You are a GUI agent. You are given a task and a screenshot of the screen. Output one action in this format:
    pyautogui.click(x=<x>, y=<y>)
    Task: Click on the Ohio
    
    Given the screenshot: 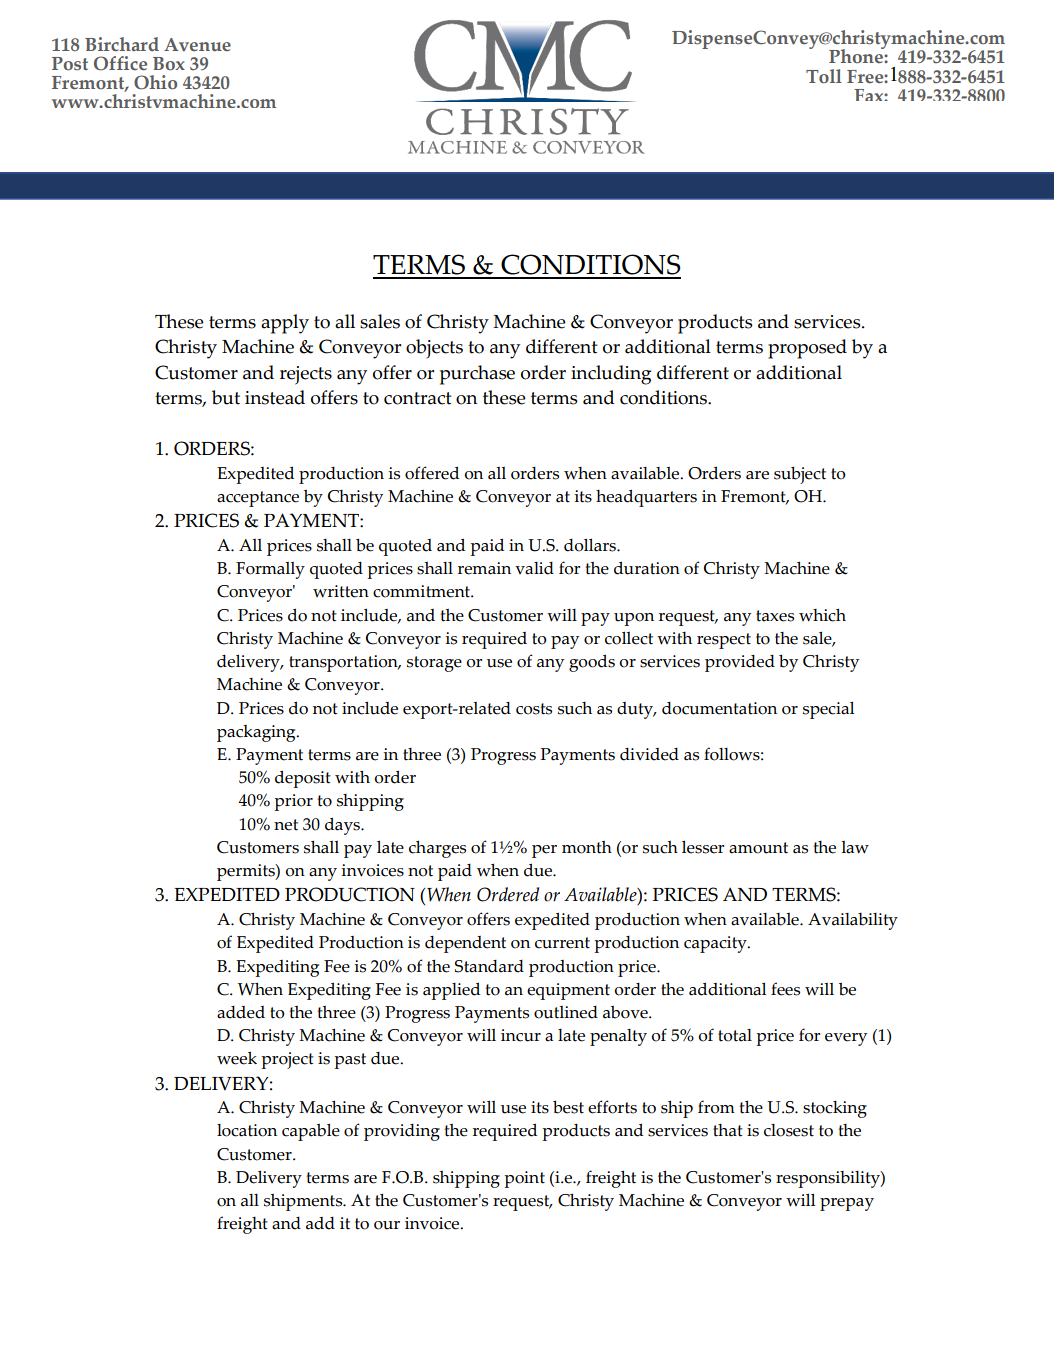 What is the action you would take?
    pyautogui.click(x=155, y=82)
